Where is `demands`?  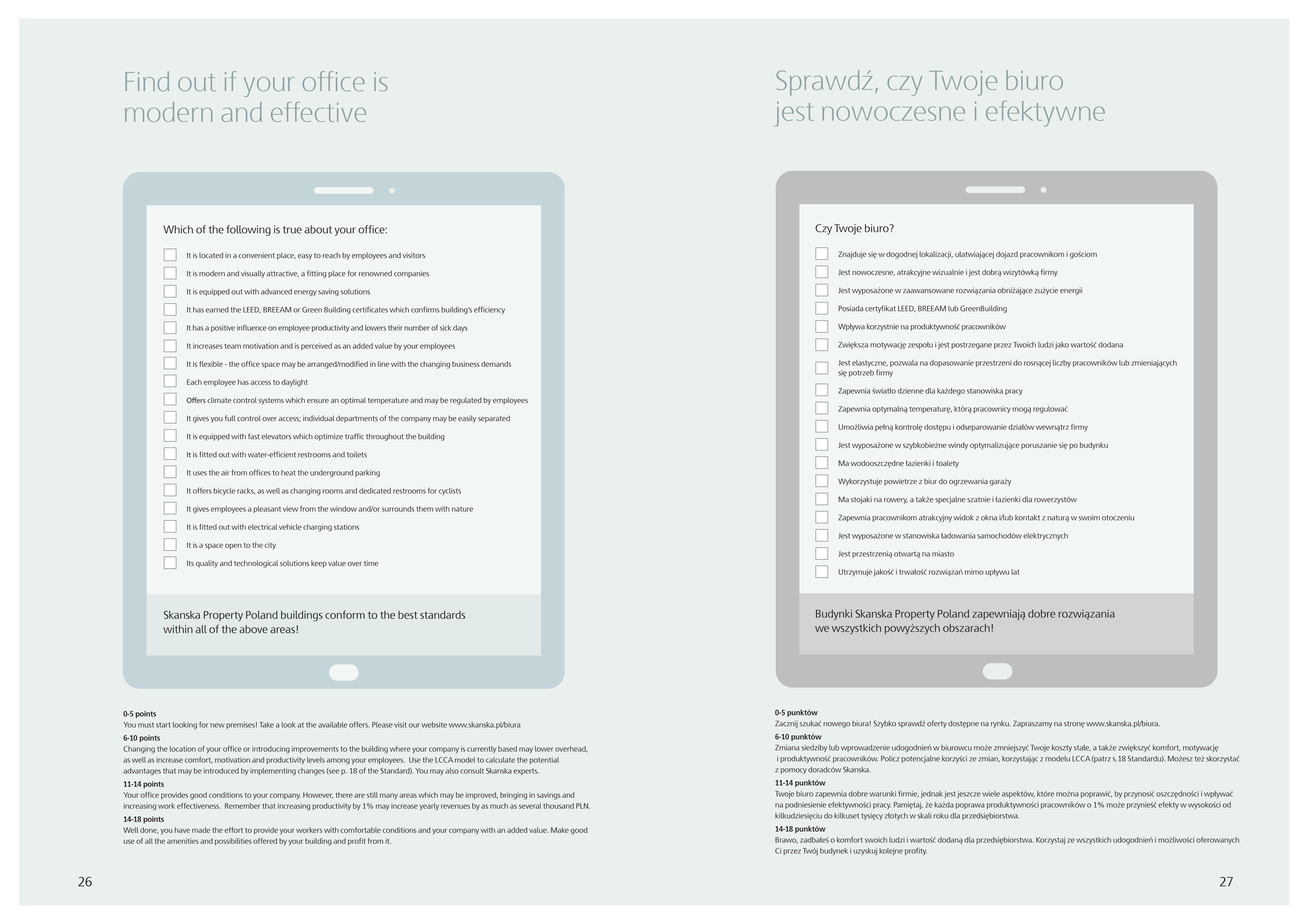 demands is located at coordinates (496, 364).
